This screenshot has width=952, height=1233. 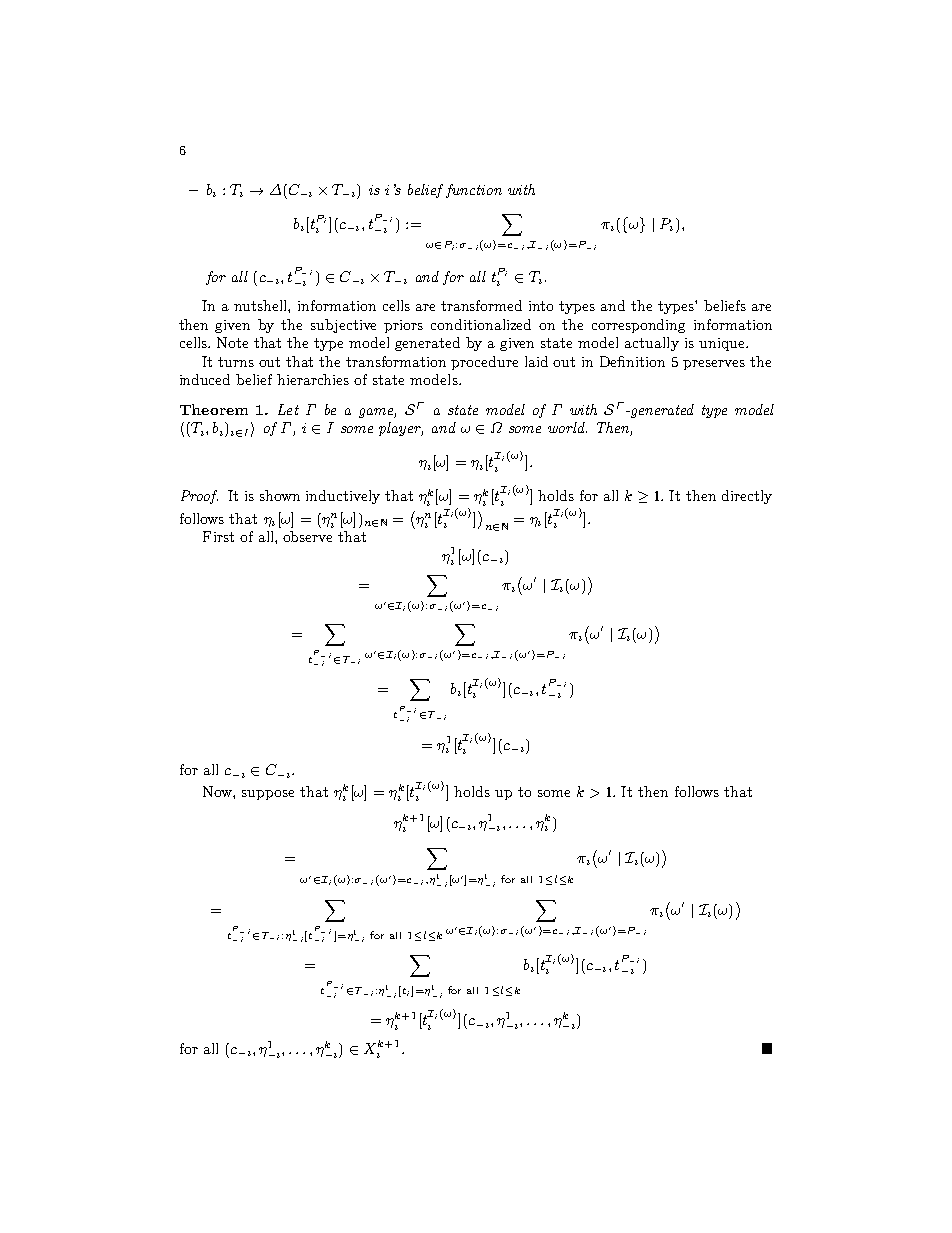 I want to click on observe, so click(x=307, y=536).
